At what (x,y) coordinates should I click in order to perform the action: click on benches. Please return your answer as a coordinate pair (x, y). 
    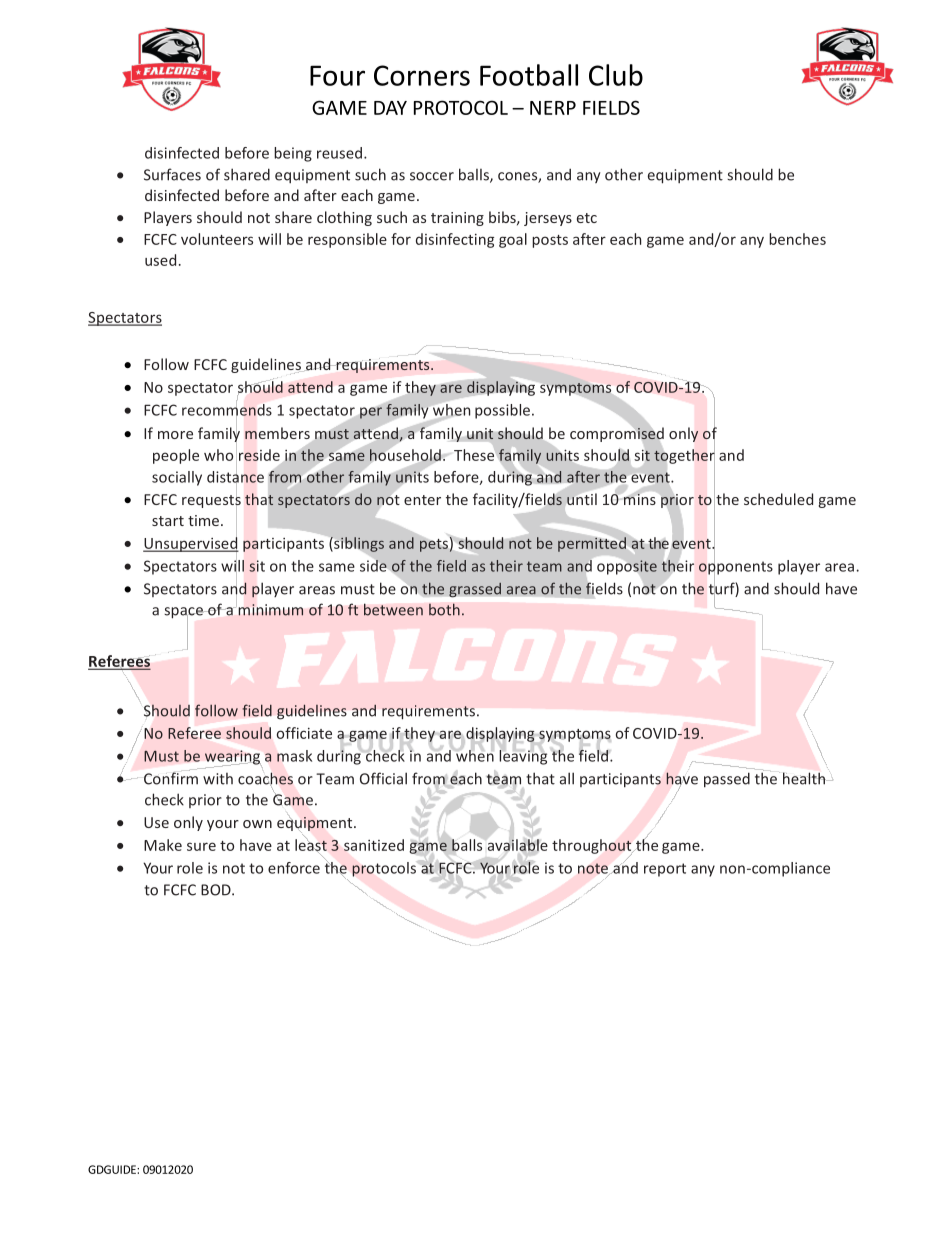
    Looking at the image, I should click on (797, 239).
